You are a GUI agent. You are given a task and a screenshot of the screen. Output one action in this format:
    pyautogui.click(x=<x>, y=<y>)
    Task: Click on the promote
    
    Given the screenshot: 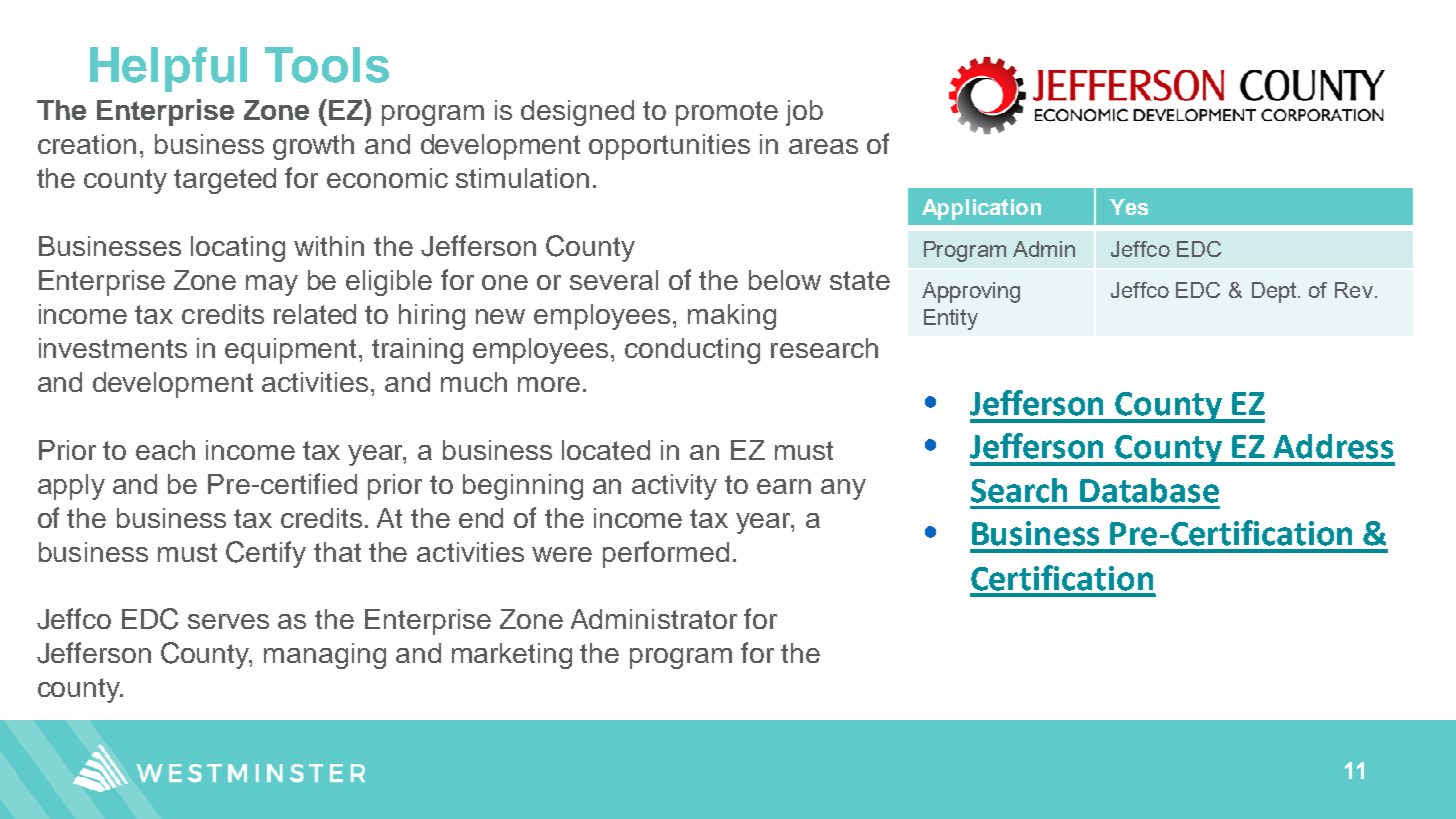 What is the action you would take?
    pyautogui.click(x=727, y=113)
